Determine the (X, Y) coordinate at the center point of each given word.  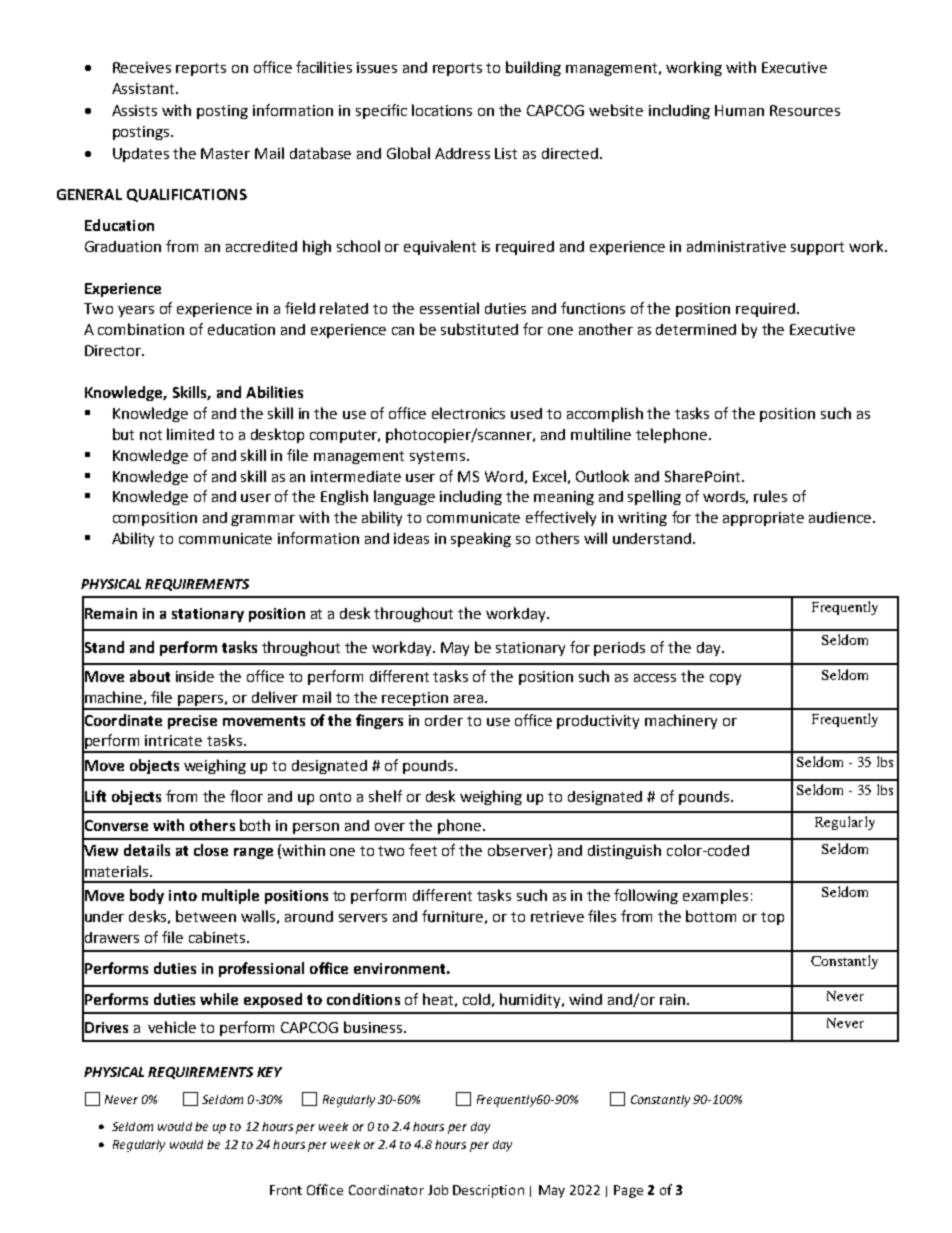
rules (770, 496)
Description (488, 1191)
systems (437, 457)
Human (739, 110)
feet (423, 850)
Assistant (144, 88)
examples (715, 896)
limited (190, 434)
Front (286, 1190)
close (211, 850)
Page (628, 1191)
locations (442, 110)
